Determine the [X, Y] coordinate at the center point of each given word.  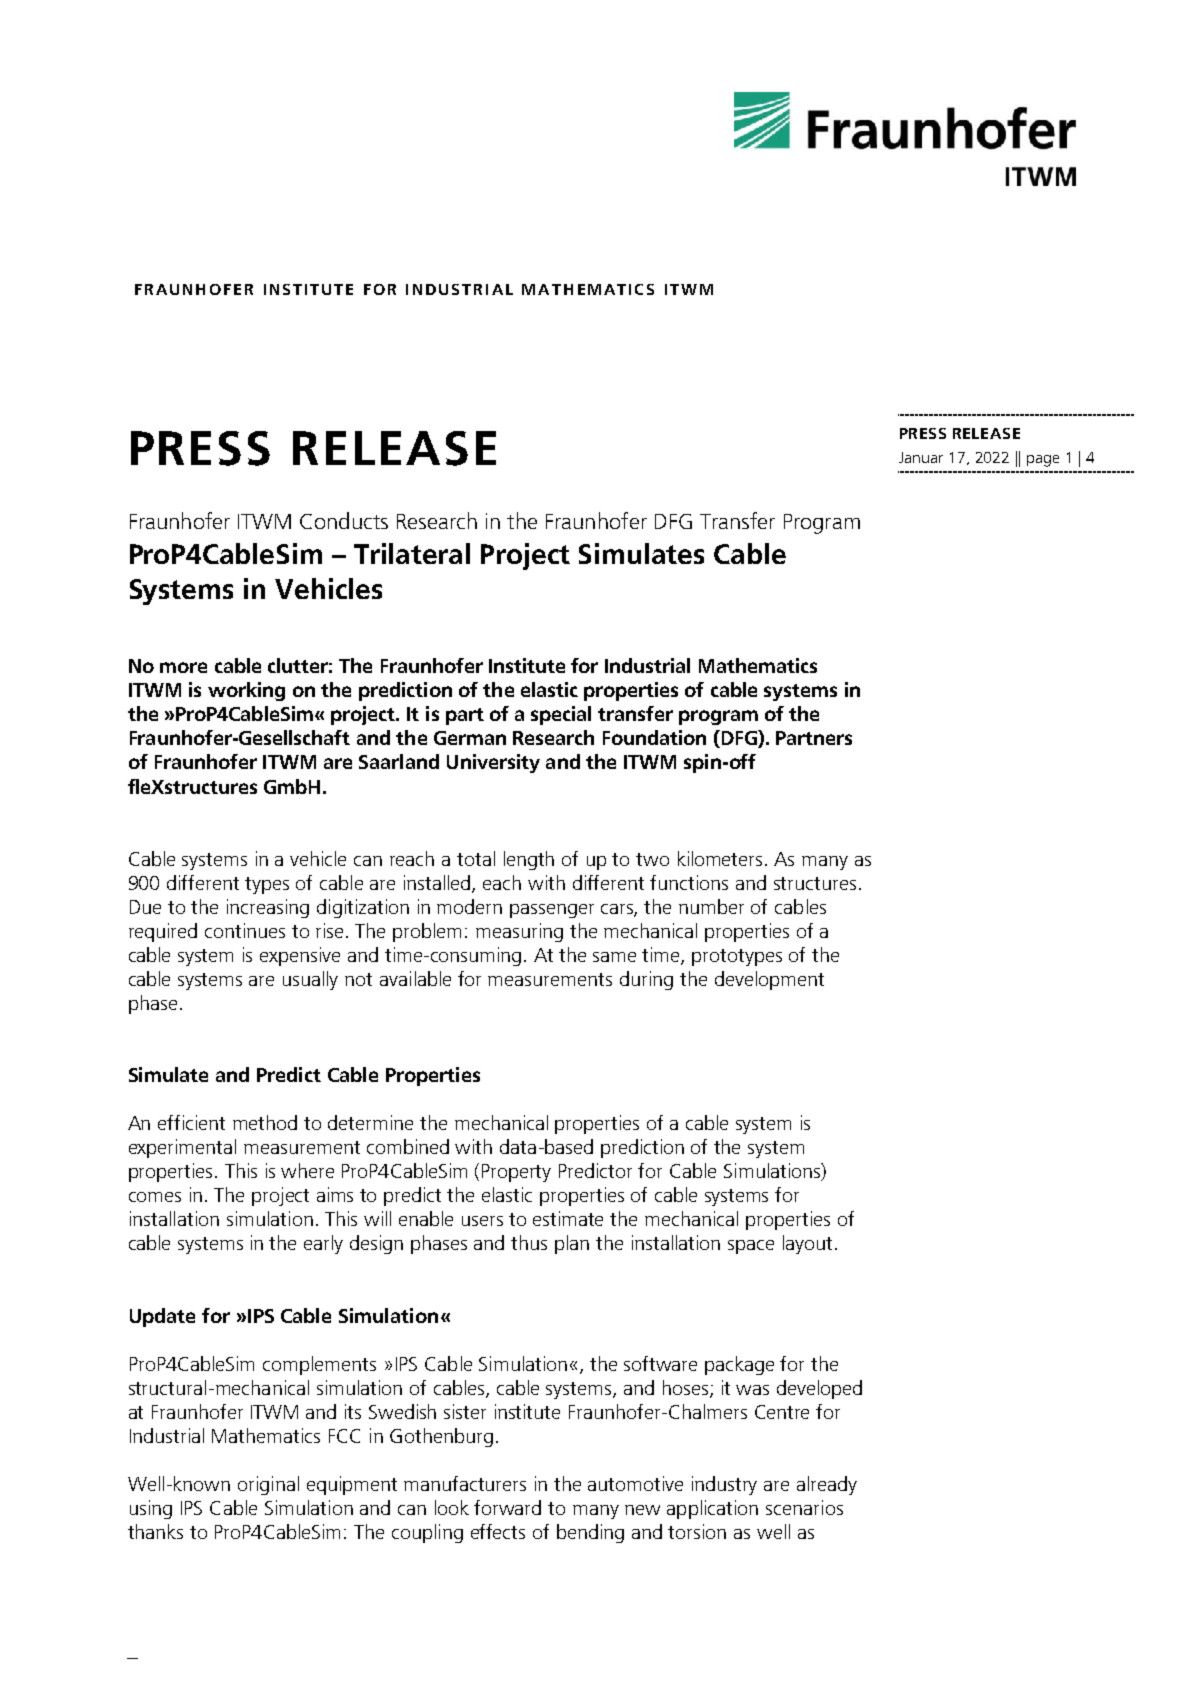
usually [310, 980]
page [1043, 461]
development [769, 980]
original [268, 1485]
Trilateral [412, 553]
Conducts [344, 520]
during [646, 980]
